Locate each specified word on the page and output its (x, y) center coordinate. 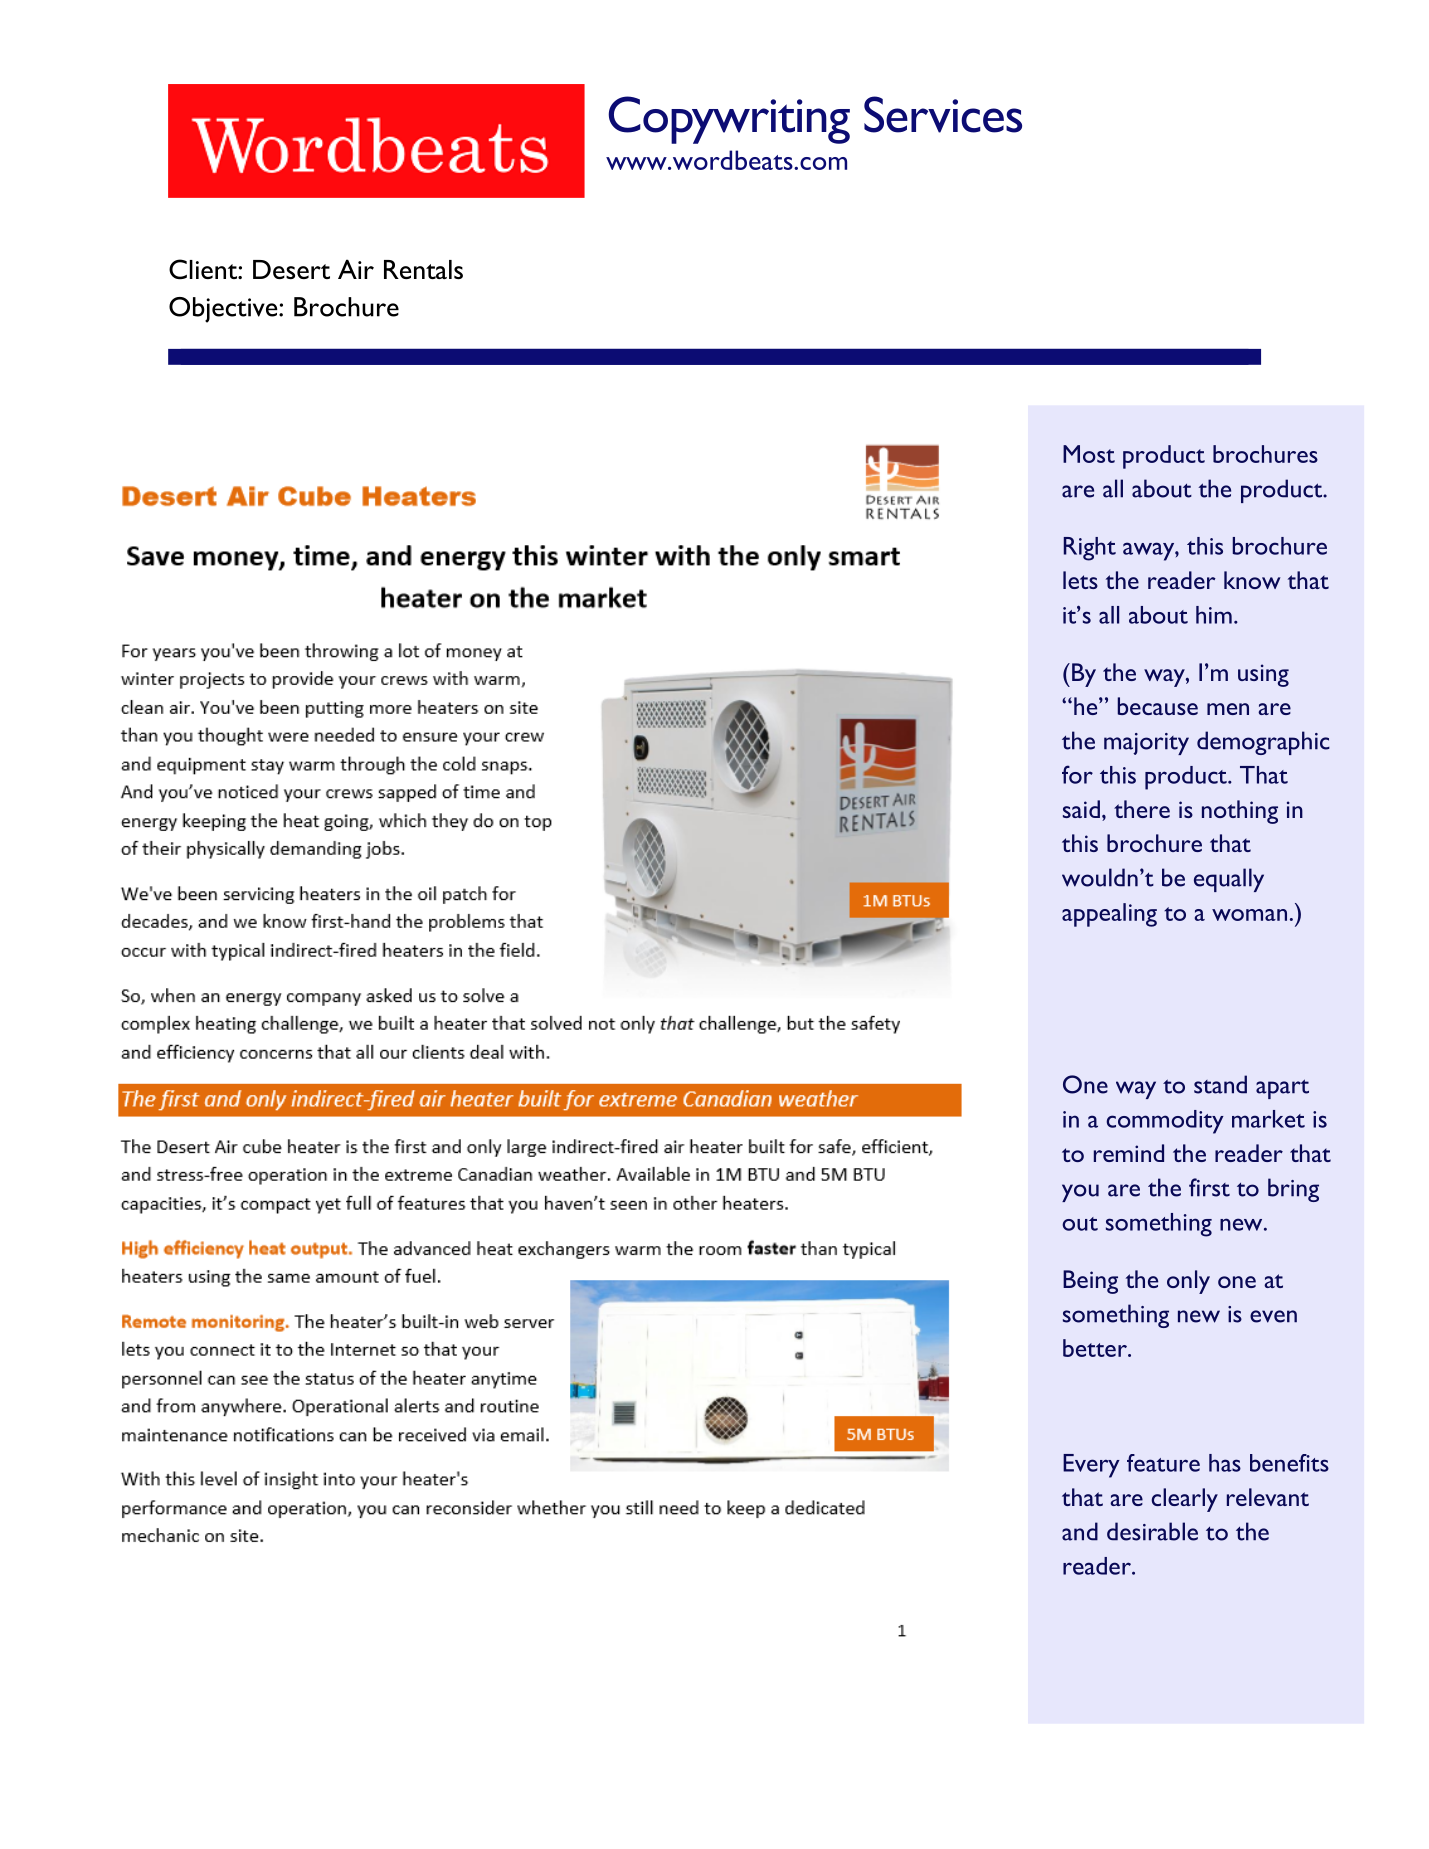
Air (356, 269)
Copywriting (729, 120)
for (1077, 774)
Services (943, 114)
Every (1091, 1466)
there (1142, 809)
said (1081, 809)
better (1096, 1348)
